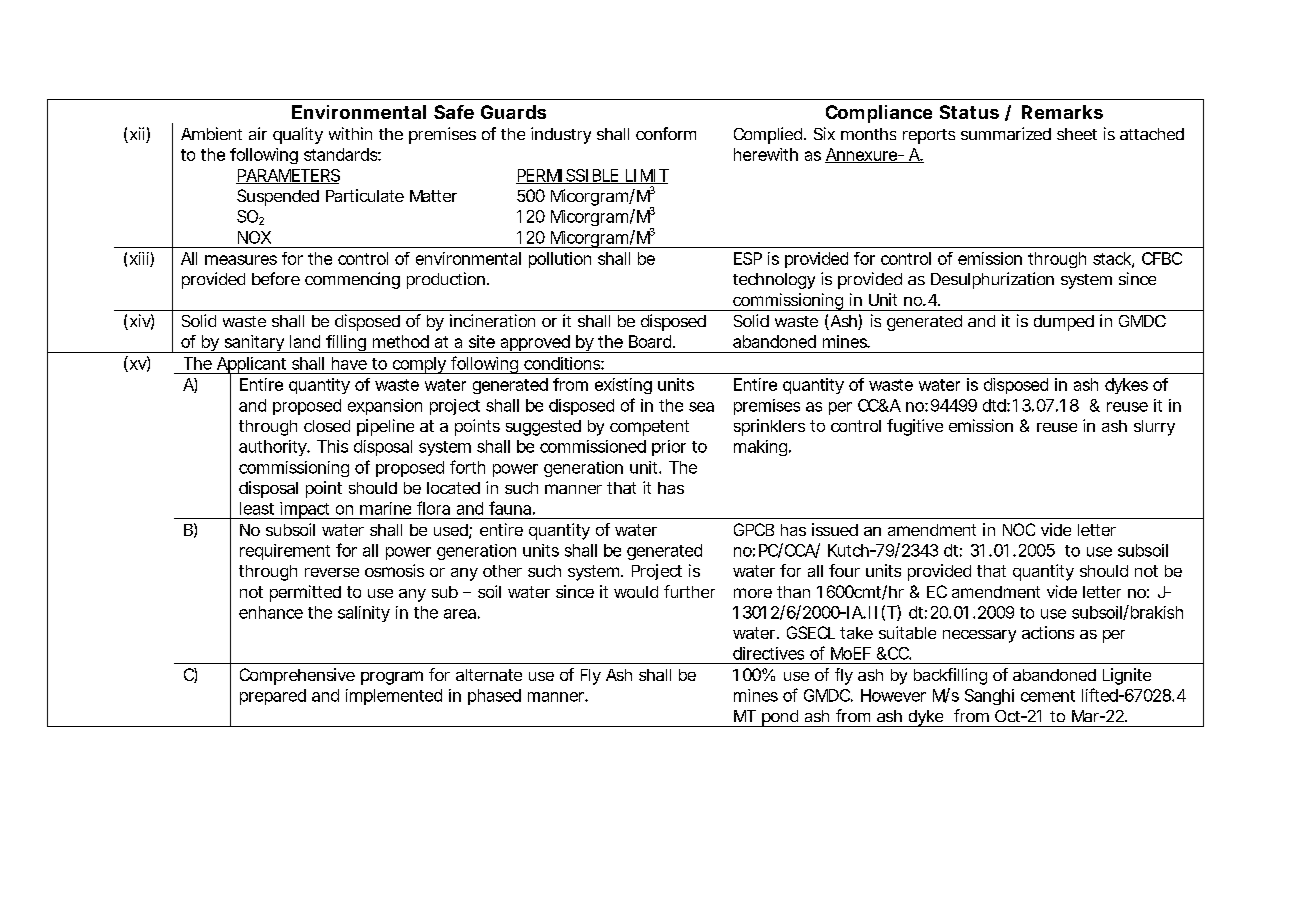 Image resolution: width=1308 pixels, height=924 pixels. Describe the element at coordinates (560, 260) in the screenshot. I see `pollution` at that location.
